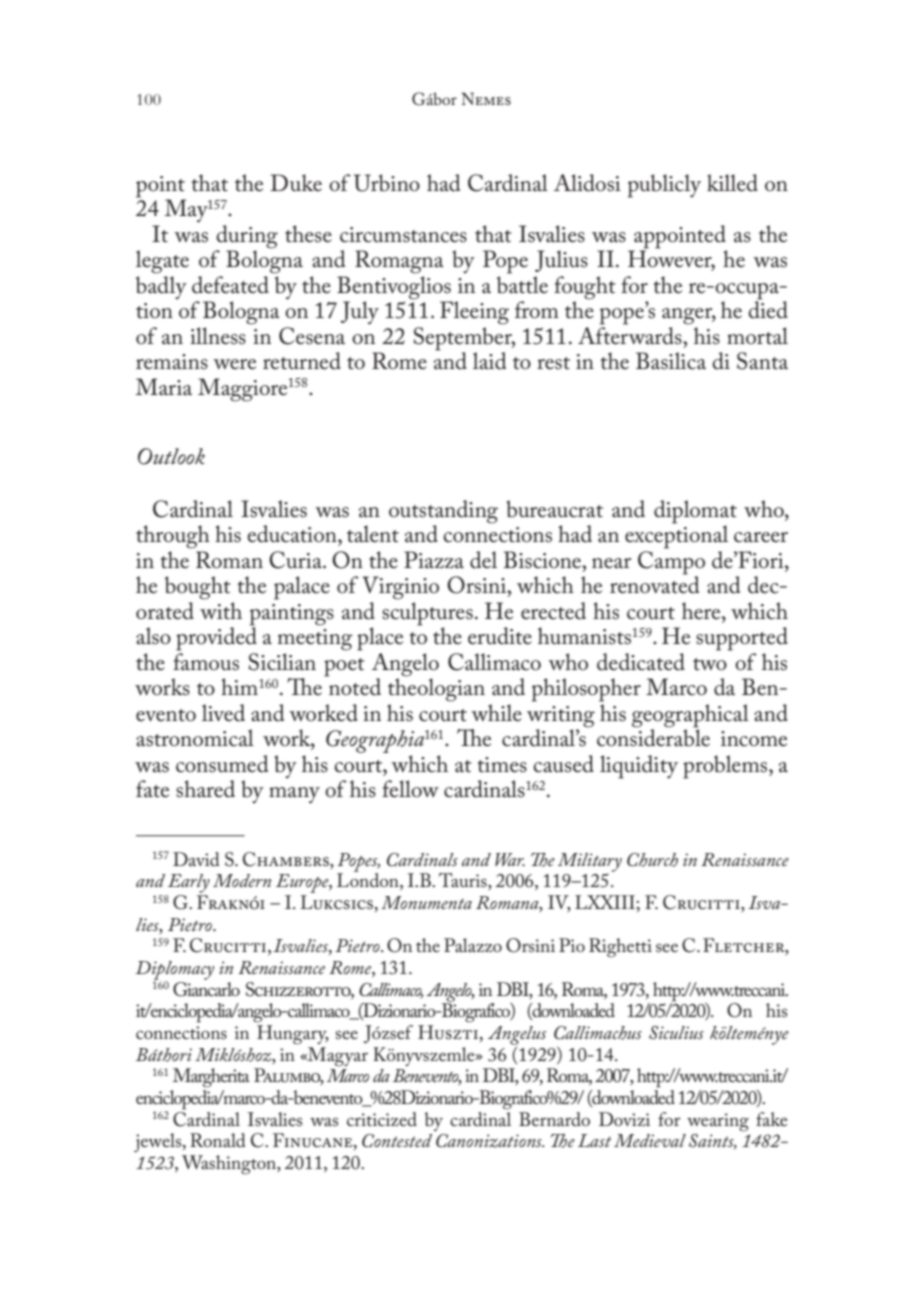  I want to click on famous, so click(206, 662).
